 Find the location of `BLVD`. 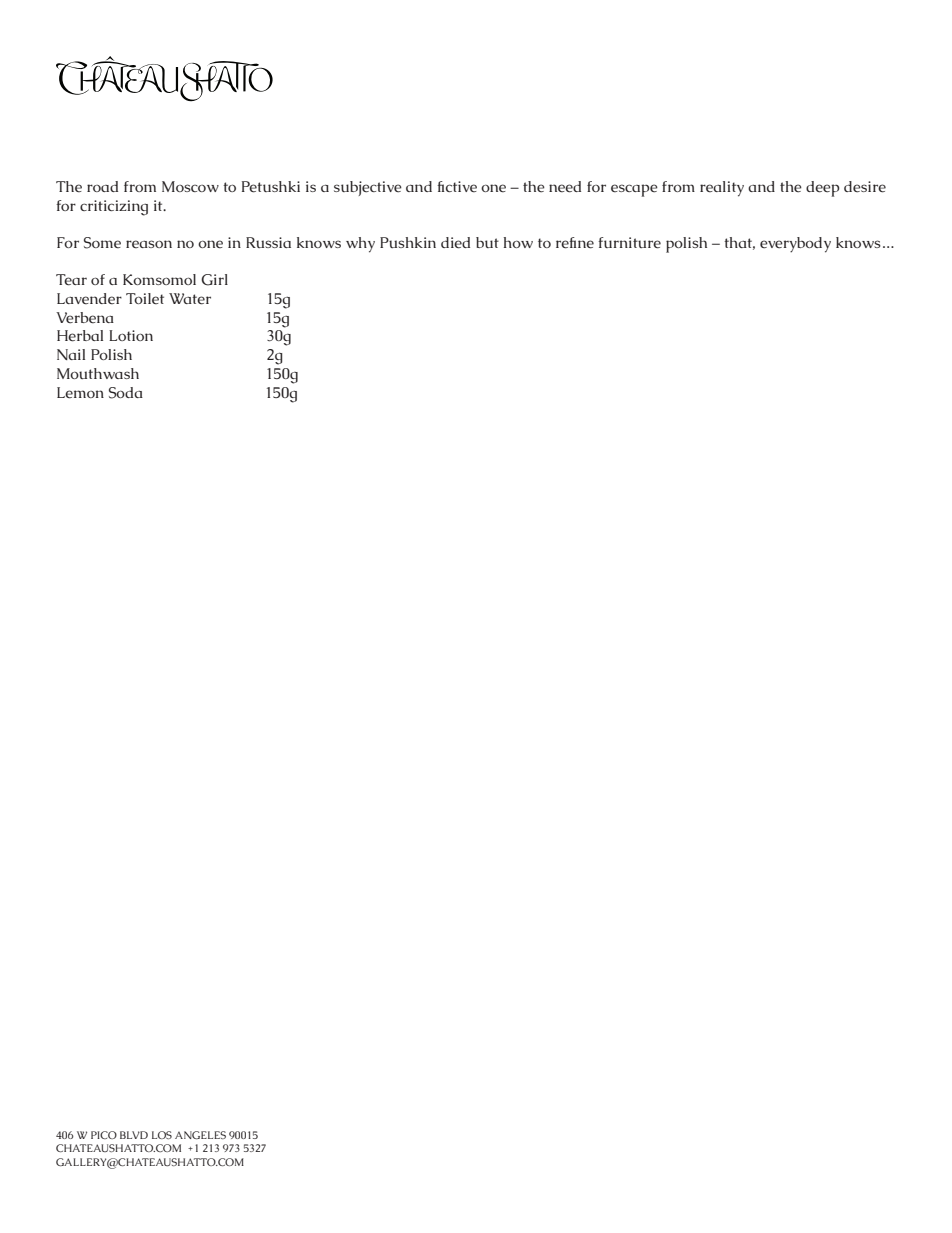

BLVD is located at coordinates (134, 1135).
